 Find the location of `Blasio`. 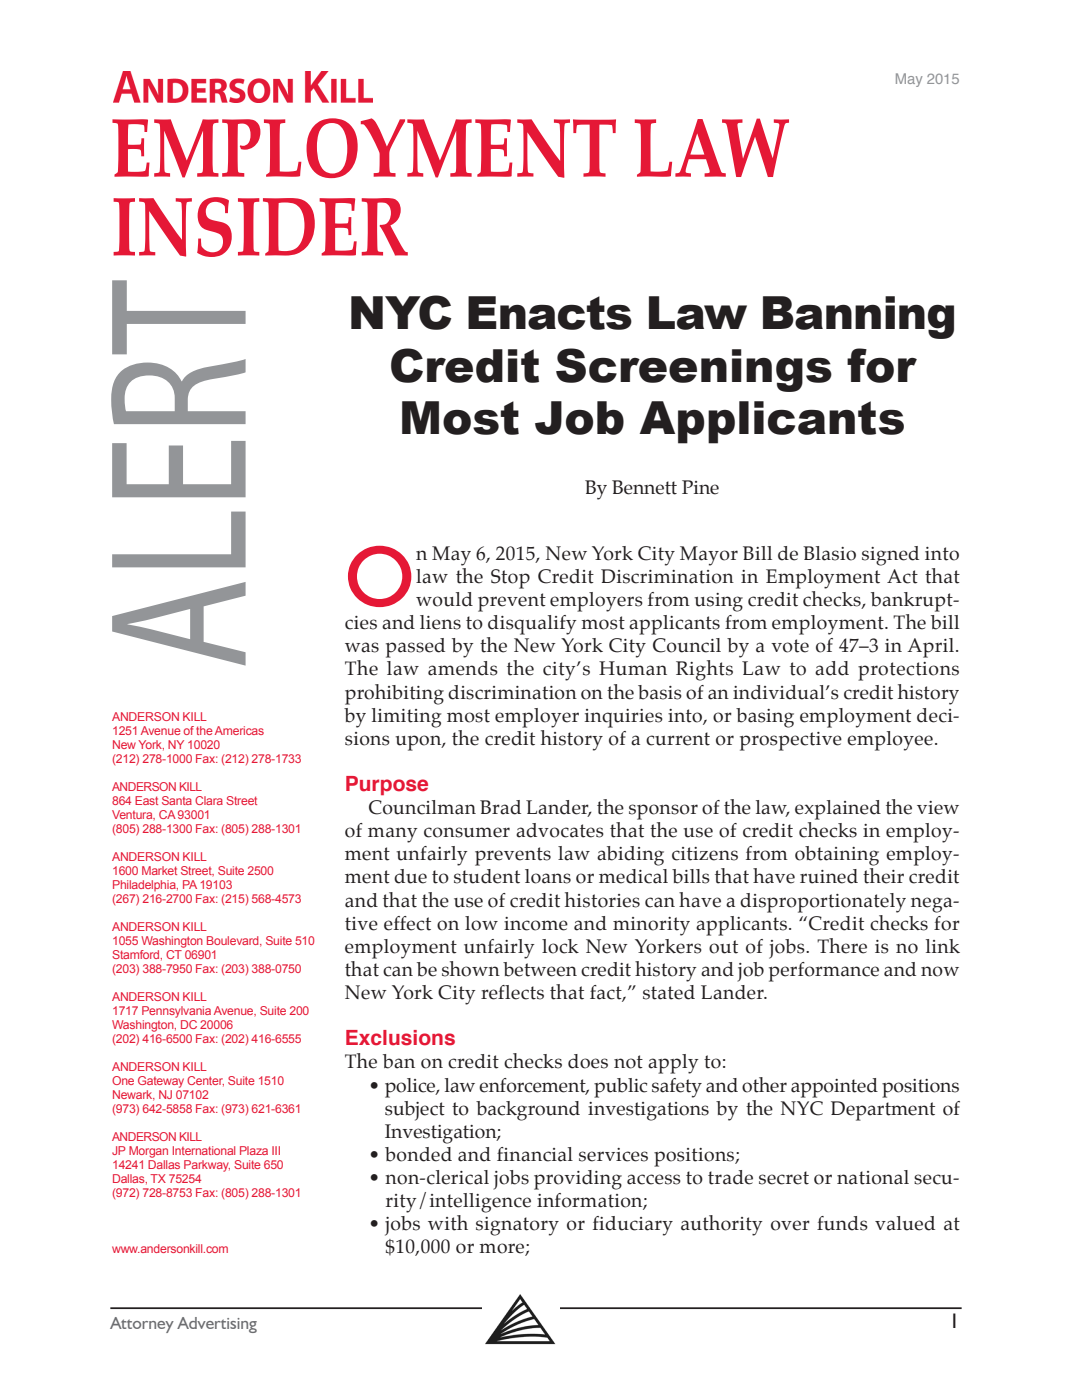

Blasio is located at coordinates (829, 553).
